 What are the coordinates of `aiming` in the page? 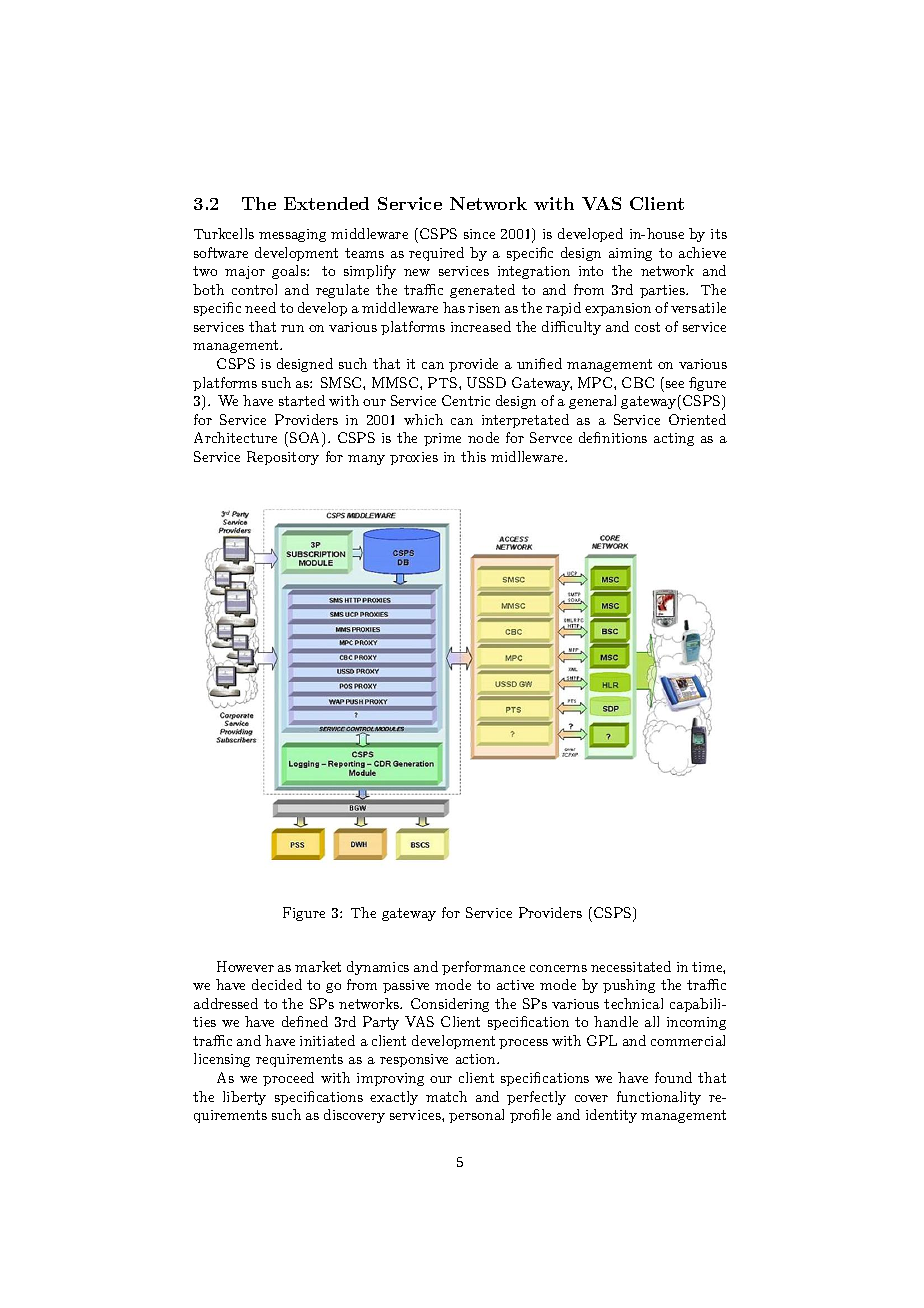 It's located at (630, 254).
